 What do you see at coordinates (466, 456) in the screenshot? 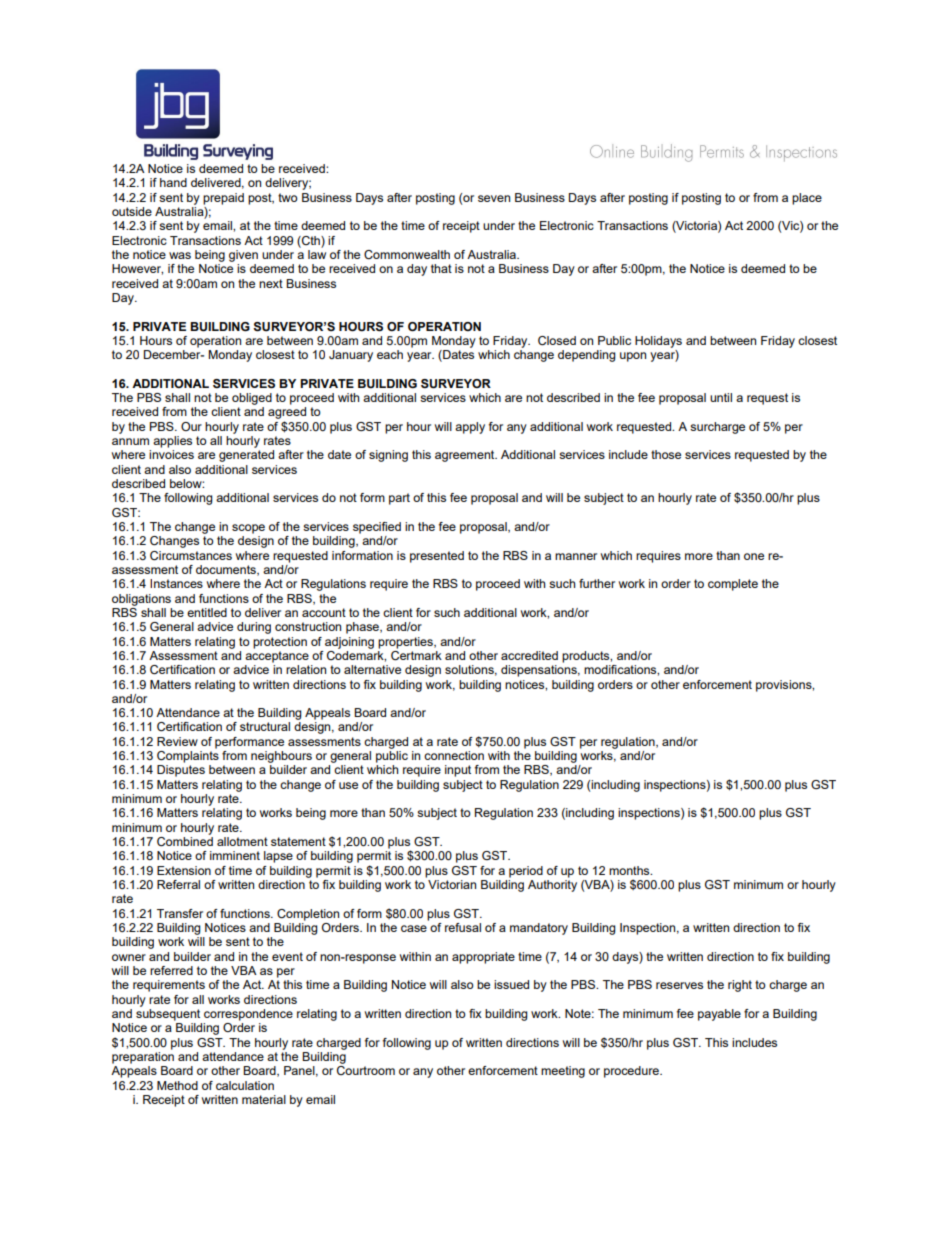
I see `agreement` at bounding box center [466, 456].
